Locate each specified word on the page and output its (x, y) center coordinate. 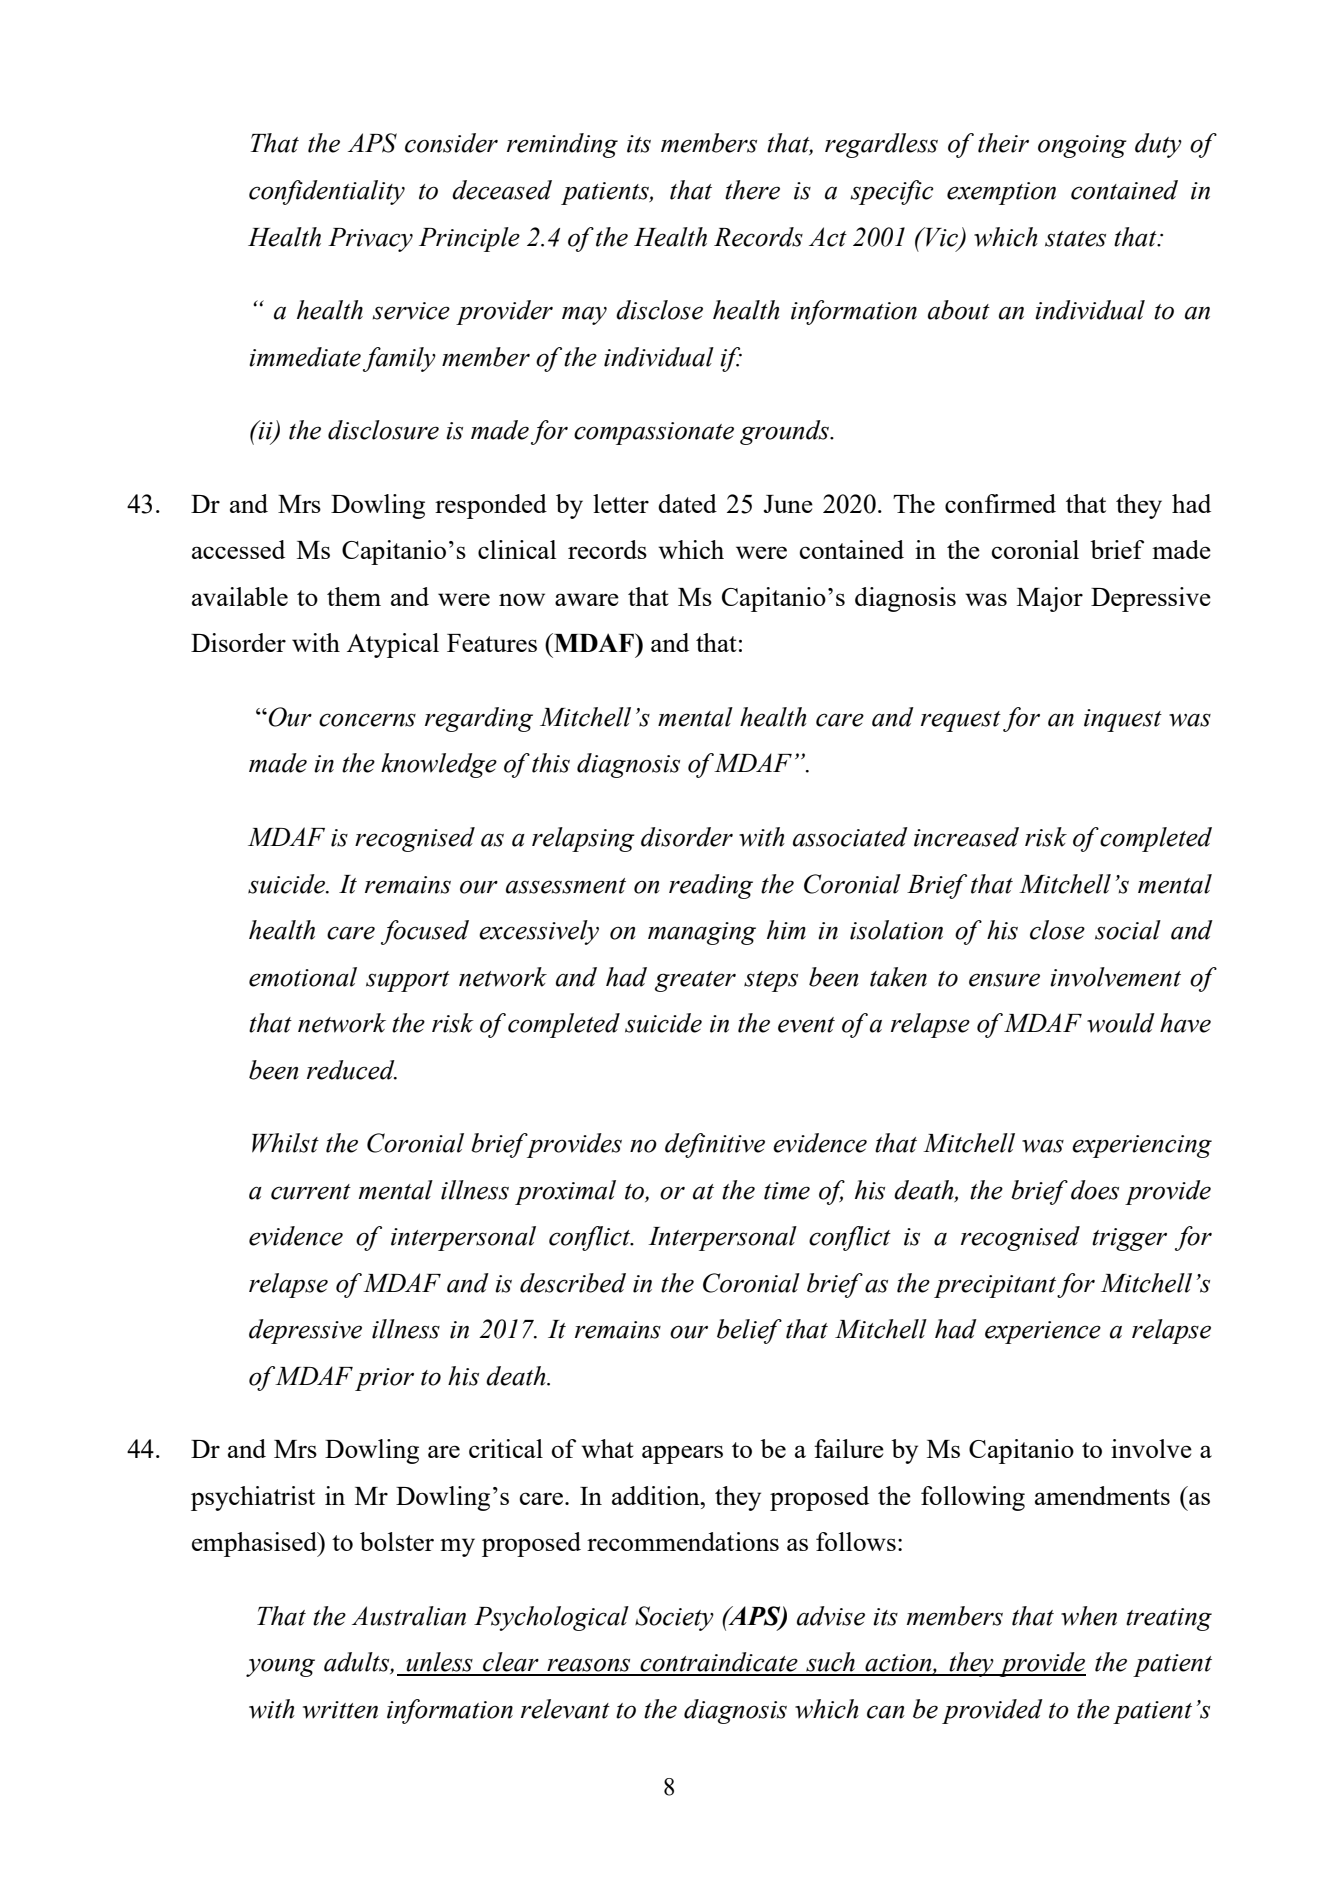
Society (674, 1618)
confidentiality (327, 192)
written (340, 1710)
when (1089, 1616)
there (752, 190)
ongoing (1082, 146)
